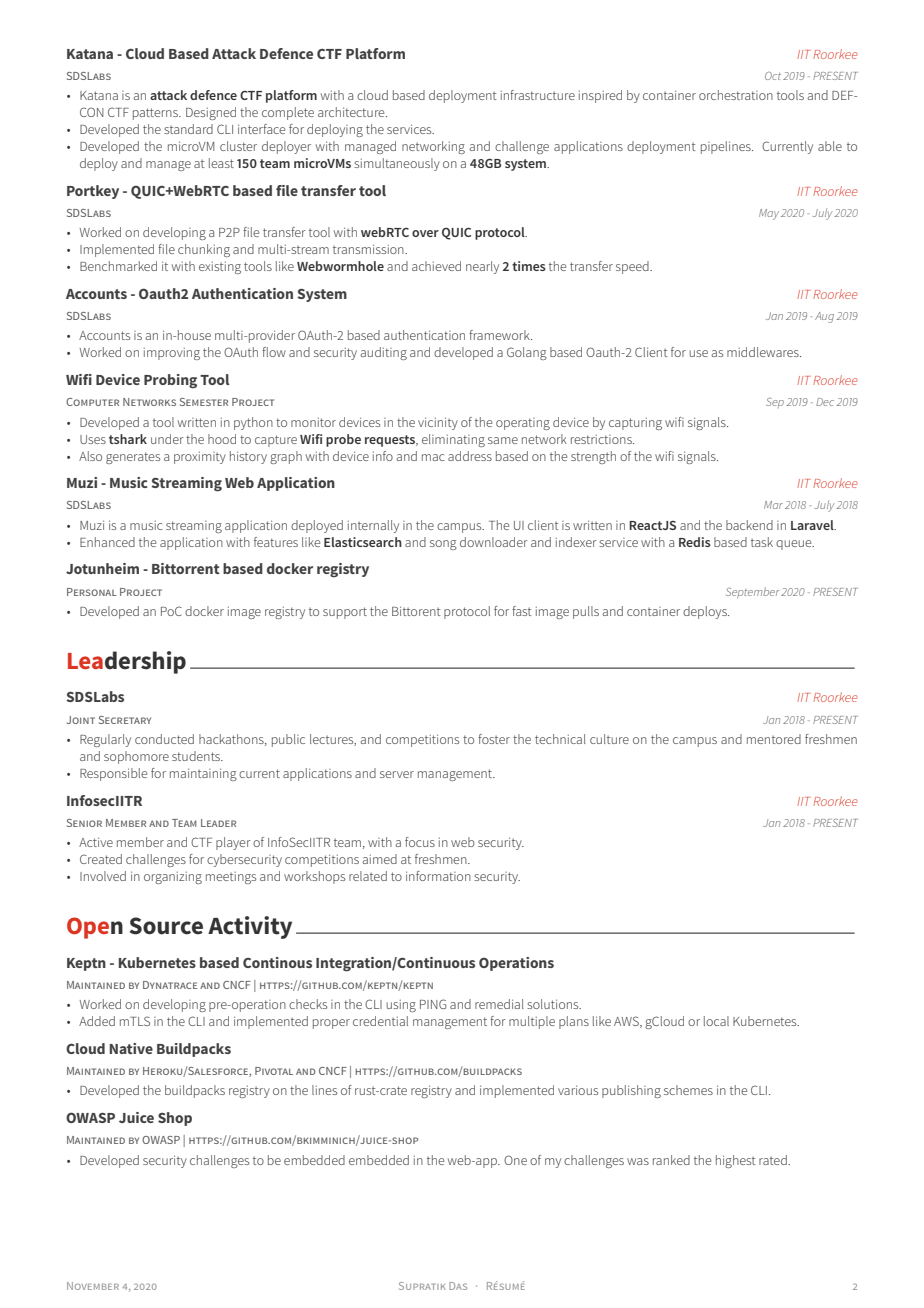  Describe the element at coordinates (458, 1286) in the screenshot. I see `DAS` at that location.
